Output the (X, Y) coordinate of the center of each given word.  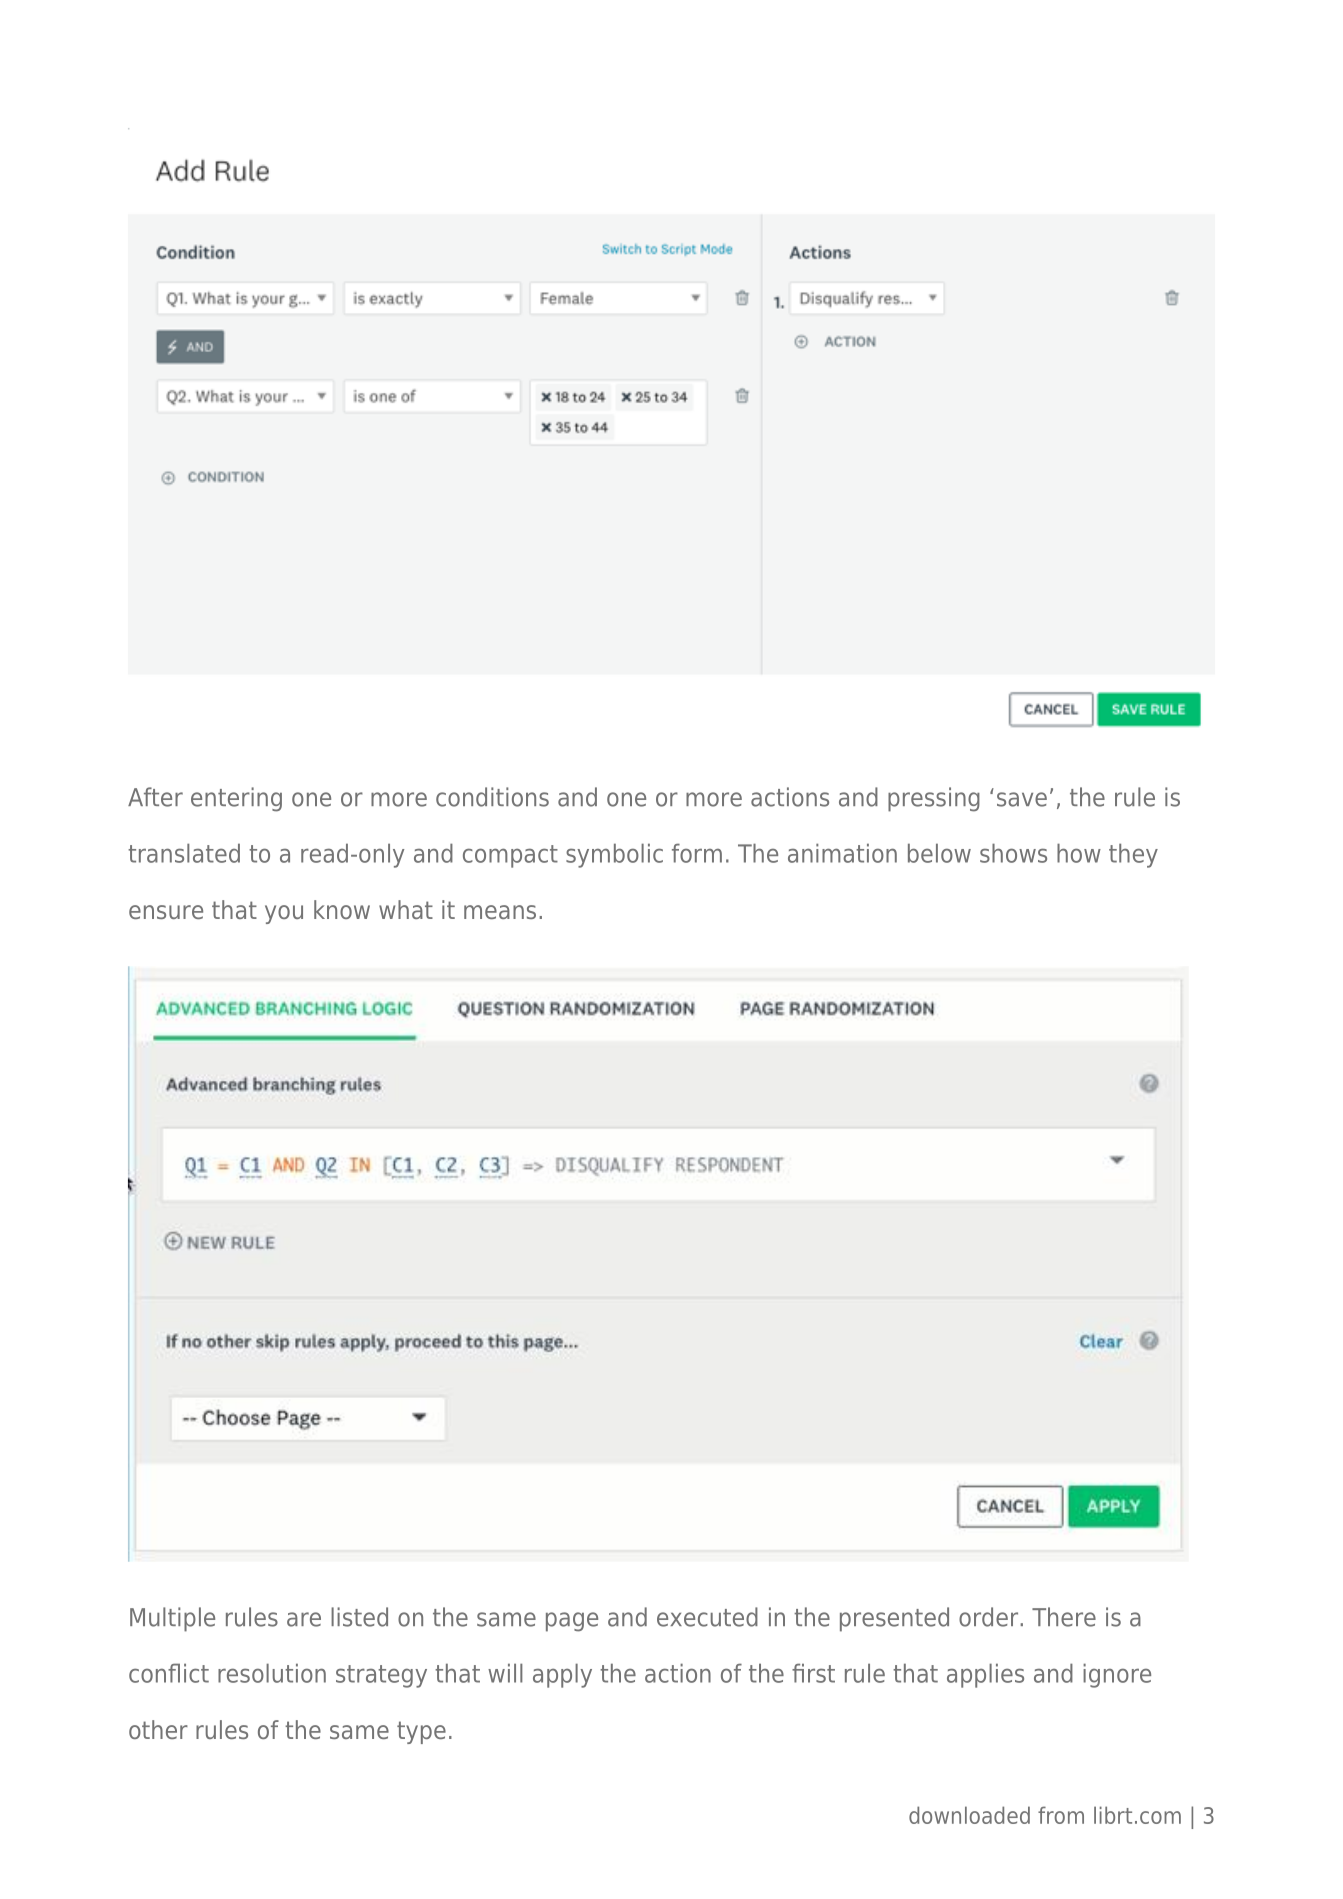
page (572, 1622)
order (990, 1617)
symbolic (614, 855)
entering (236, 799)
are (304, 1619)
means (500, 912)
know (342, 909)
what (406, 909)
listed (359, 1617)
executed (707, 1617)
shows (1013, 853)
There (1064, 1617)
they (1133, 855)
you (284, 914)
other (158, 1729)
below (939, 853)
